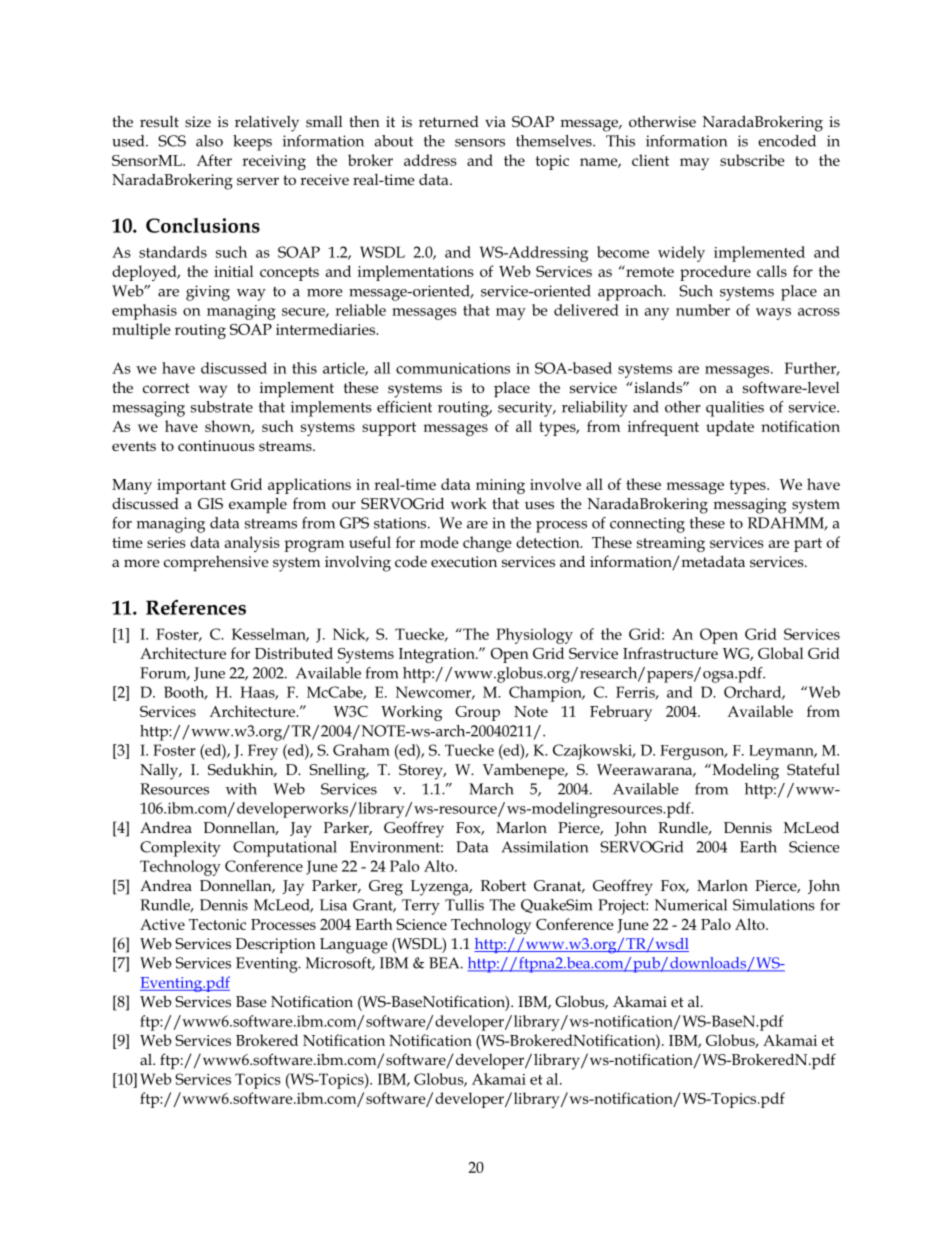  I want to click on References, so click(196, 607).
